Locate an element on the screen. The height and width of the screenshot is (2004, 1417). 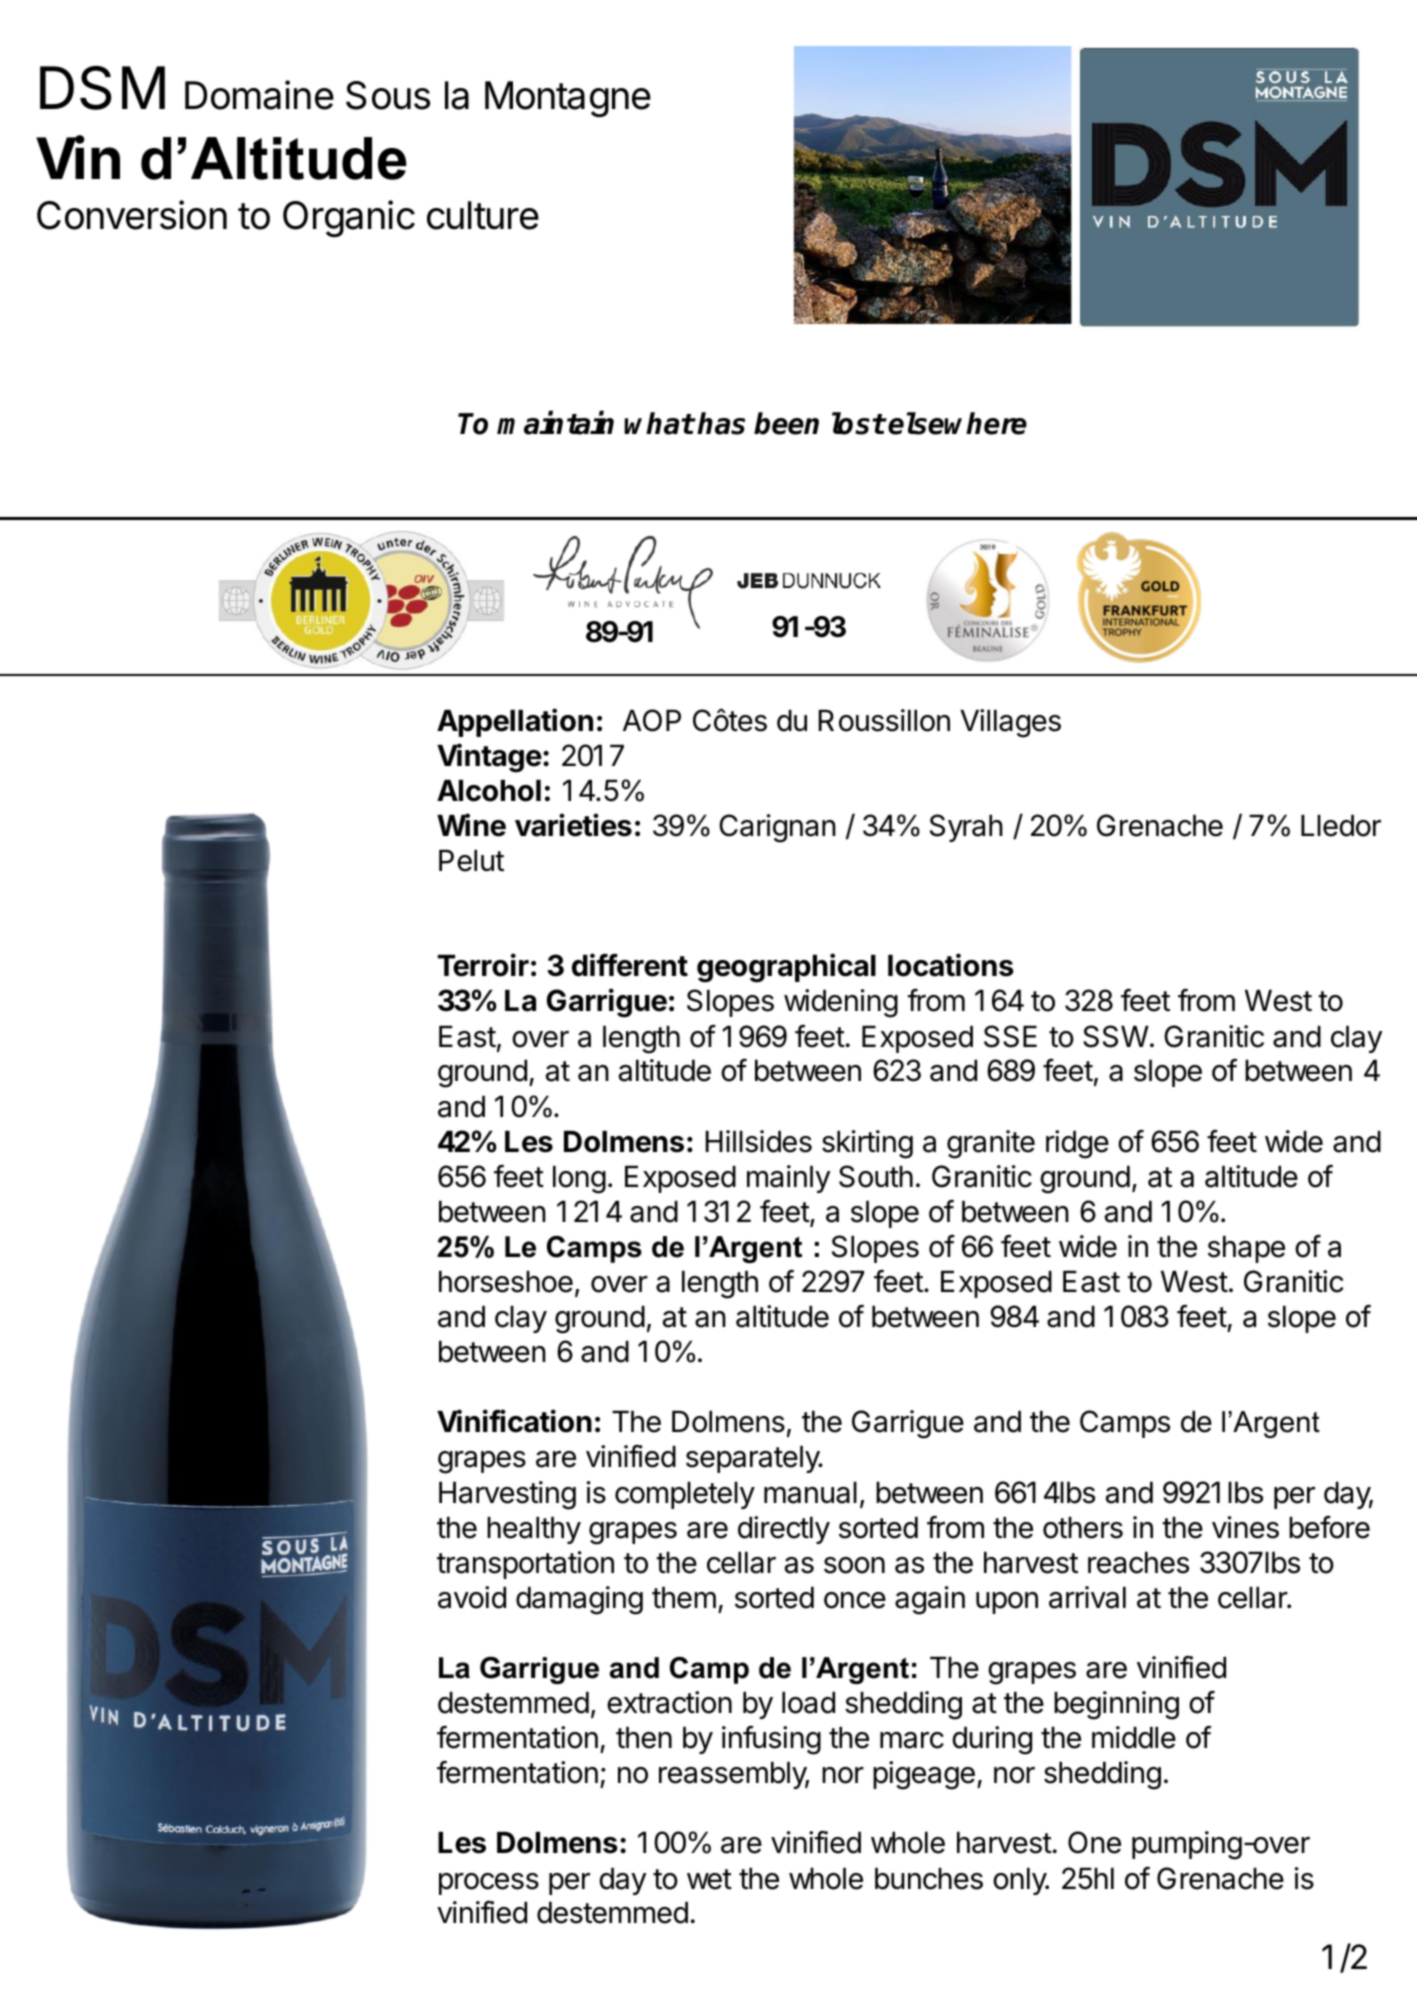
geographical is located at coordinates (786, 968).
